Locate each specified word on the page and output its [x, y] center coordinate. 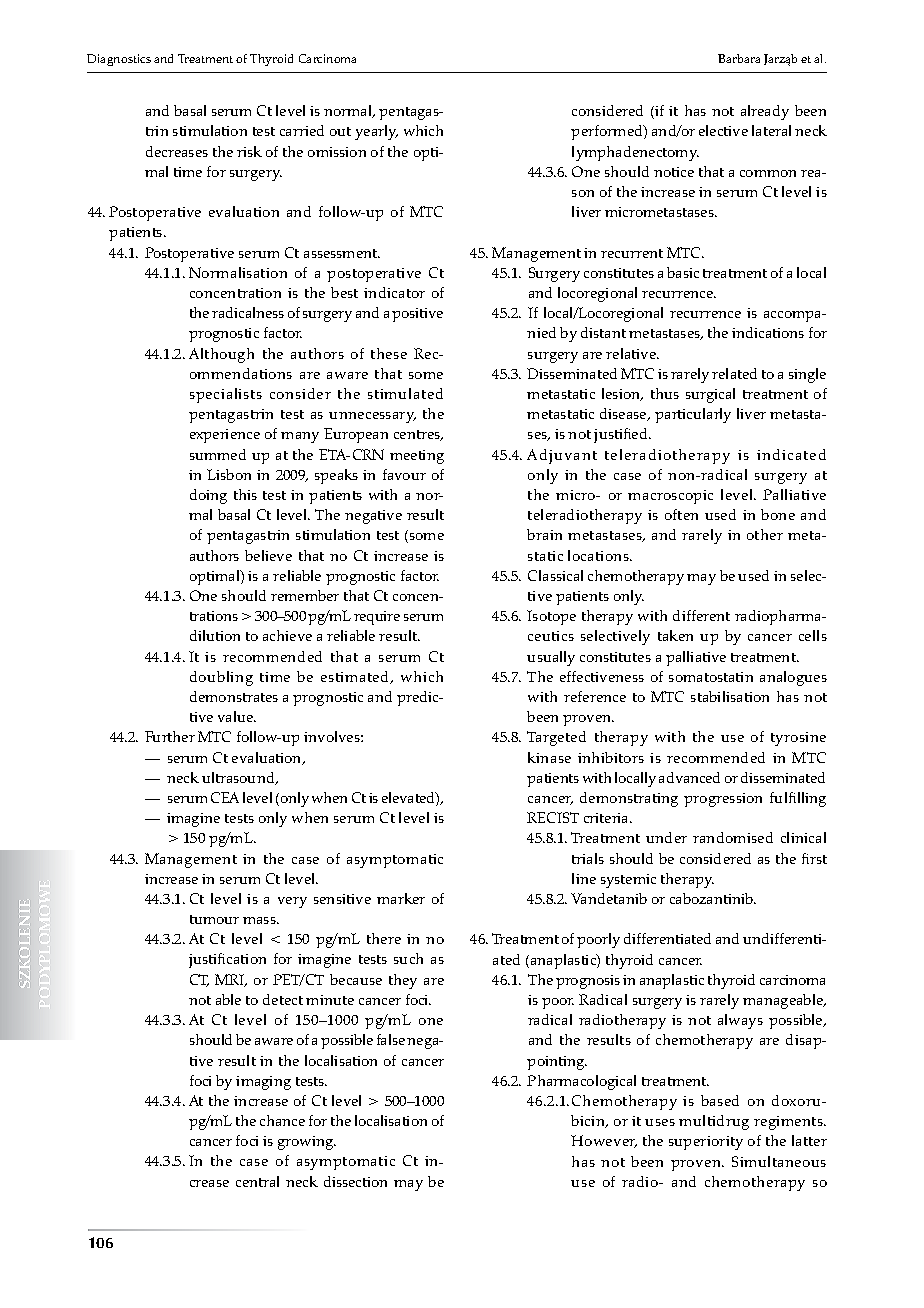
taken [675, 635]
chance [282, 1120]
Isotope [551, 617]
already [765, 112]
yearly [376, 132]
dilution [215, 635]
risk [249, 151]
